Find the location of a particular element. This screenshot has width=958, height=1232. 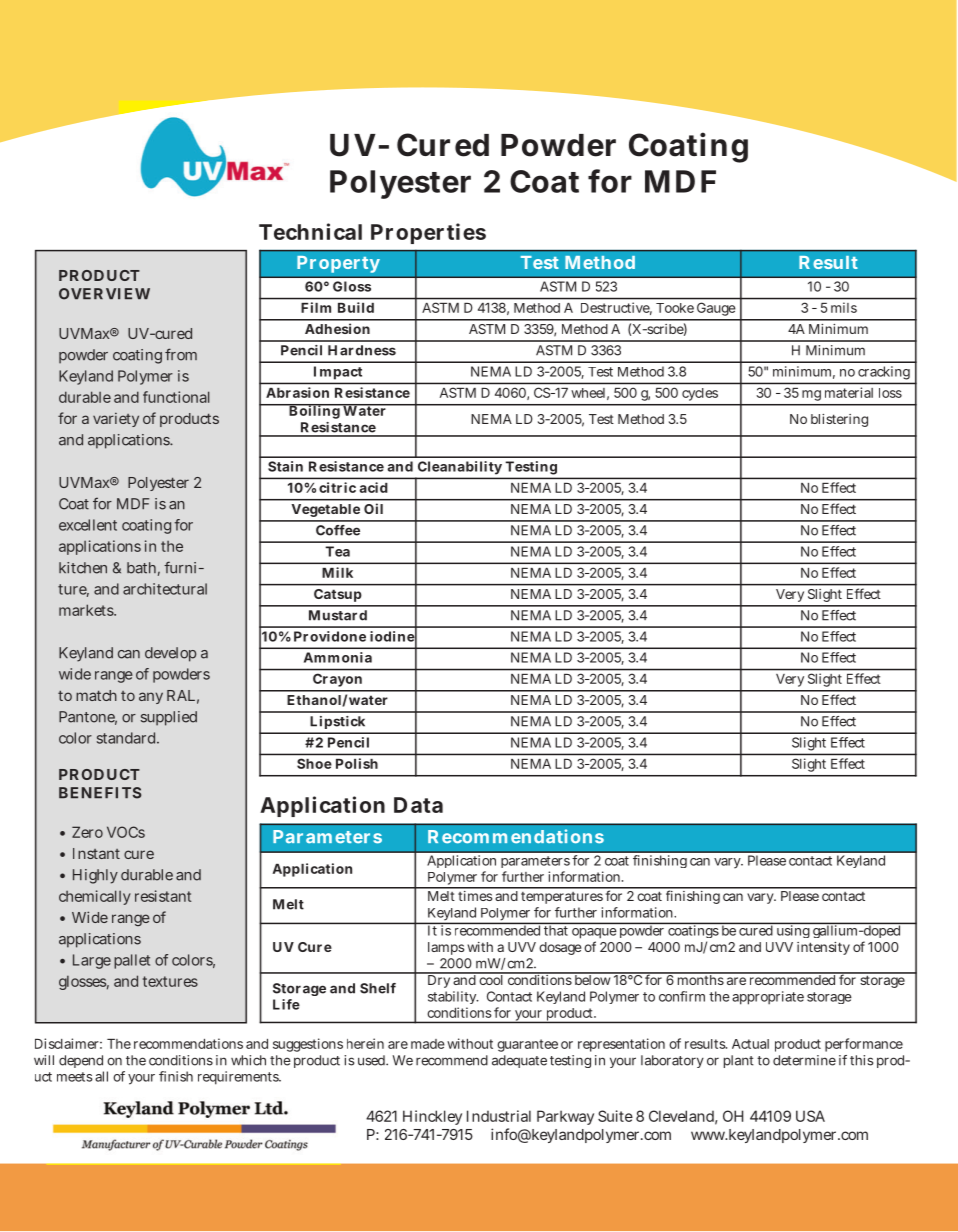

Data is located at coordinates (418, 805).
